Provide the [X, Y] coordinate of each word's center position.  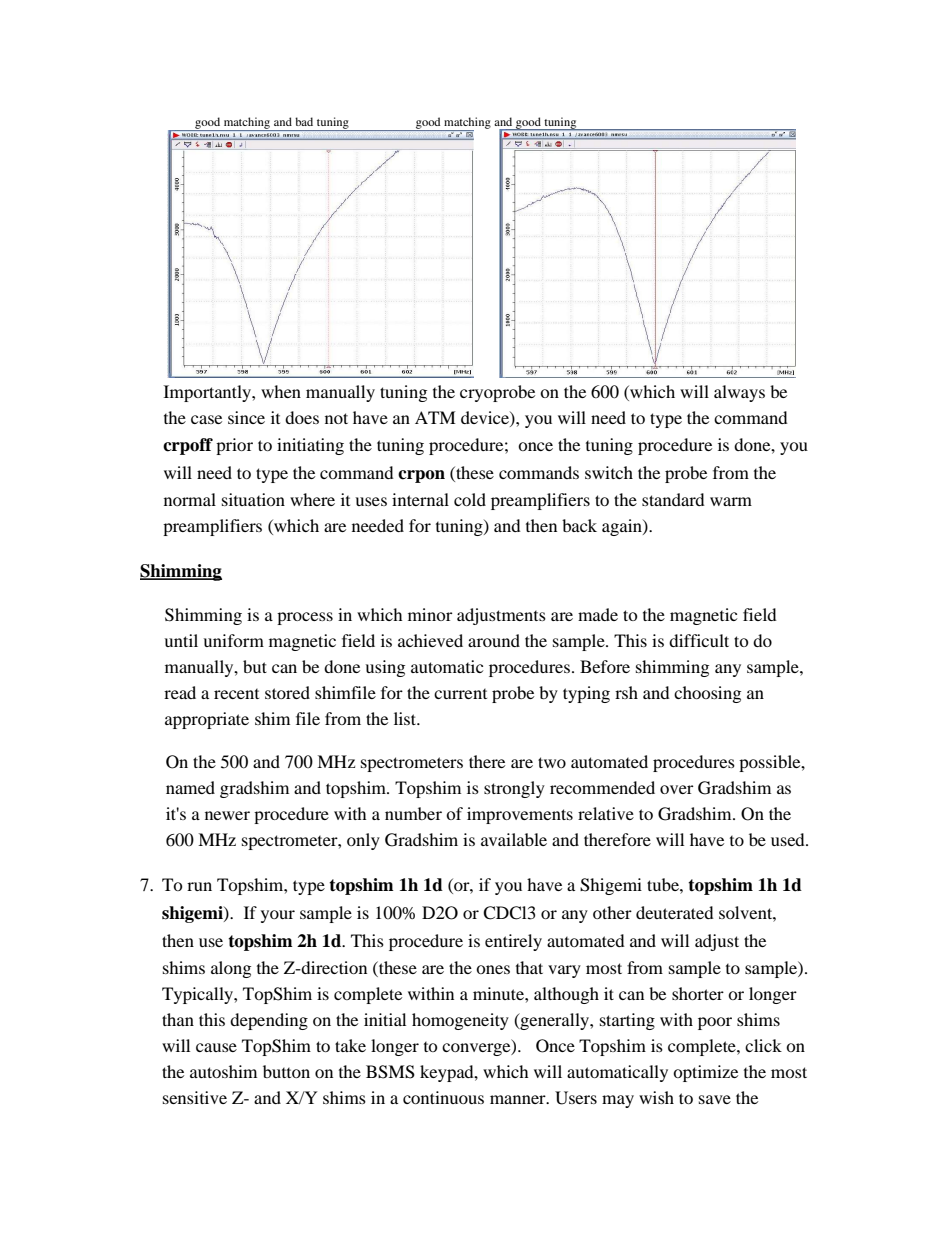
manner [519, 1099]
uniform [234, 640]
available [514, 839]
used [789, 839]
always [739, 393]
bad [304, 121]
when [281, 391]
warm [731, 501]
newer [227, 815]
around [494, 640]
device [486, 417]
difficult [699, 640]
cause [216, 1047]
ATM [435, 417]
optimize [705, 1073]
